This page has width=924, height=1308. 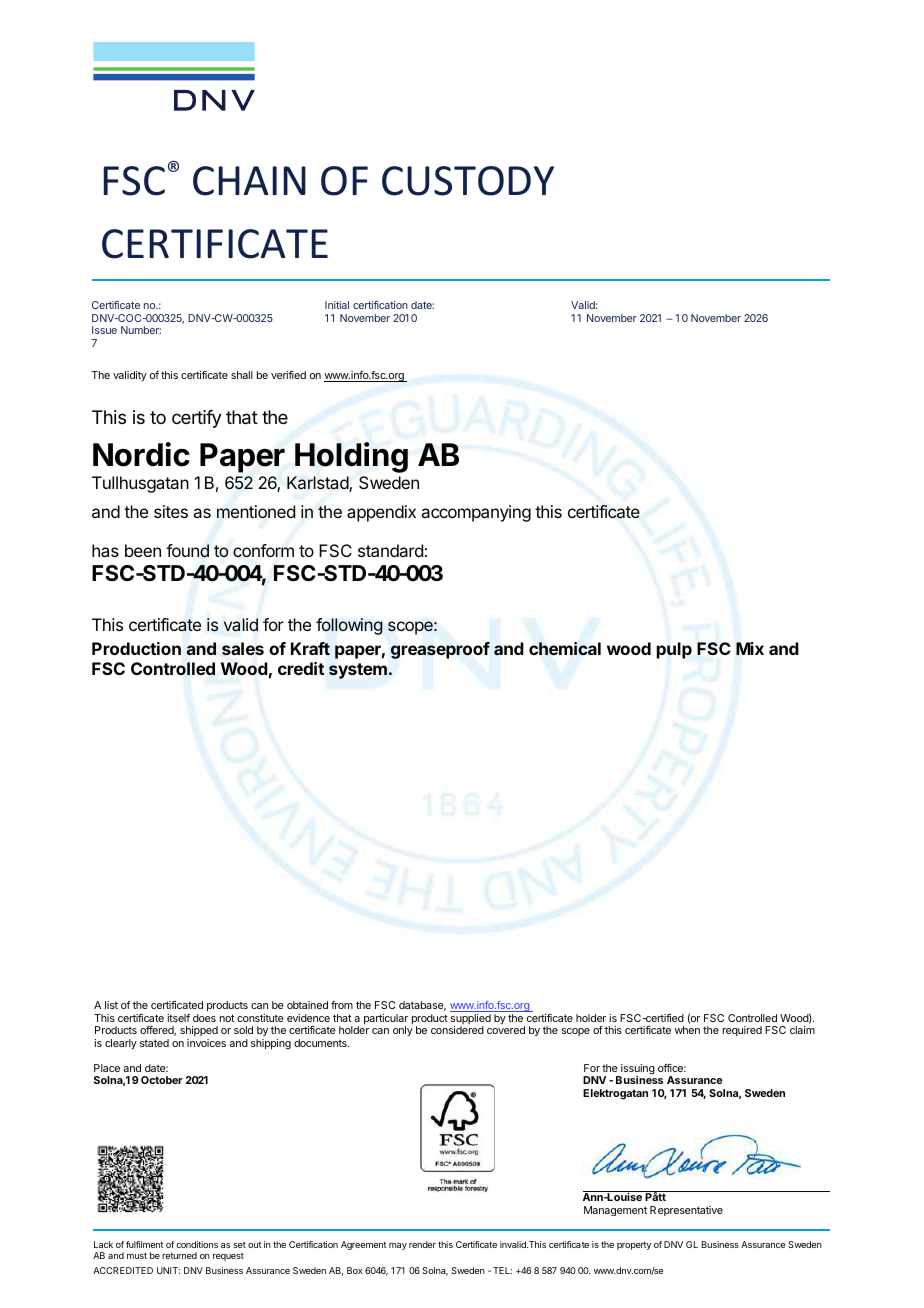 What do you see at coordinates (422, 1244) in the page?
I see `render` at bounding box center [422, 1244].
